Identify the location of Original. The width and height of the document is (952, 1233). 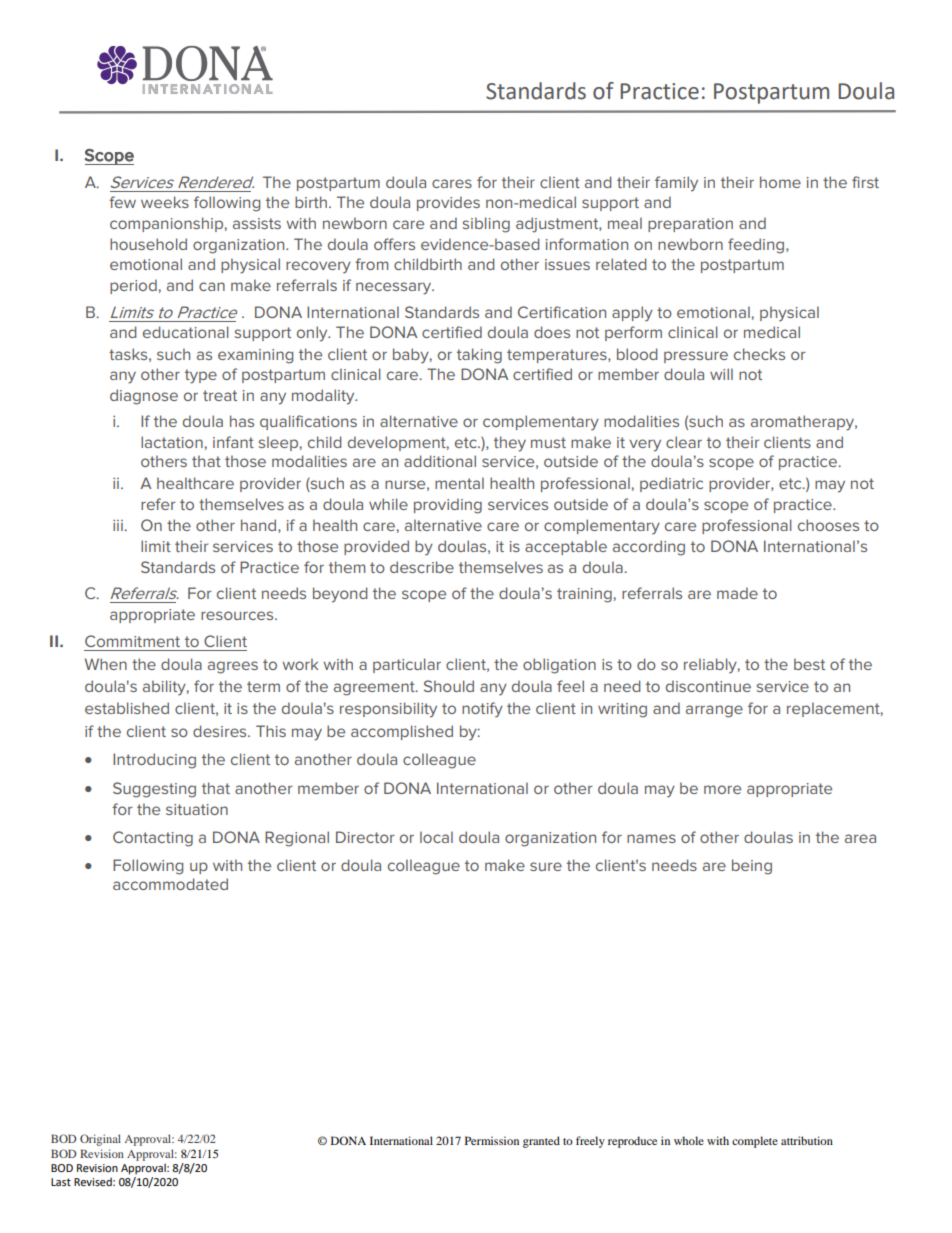
(100, 1140).
